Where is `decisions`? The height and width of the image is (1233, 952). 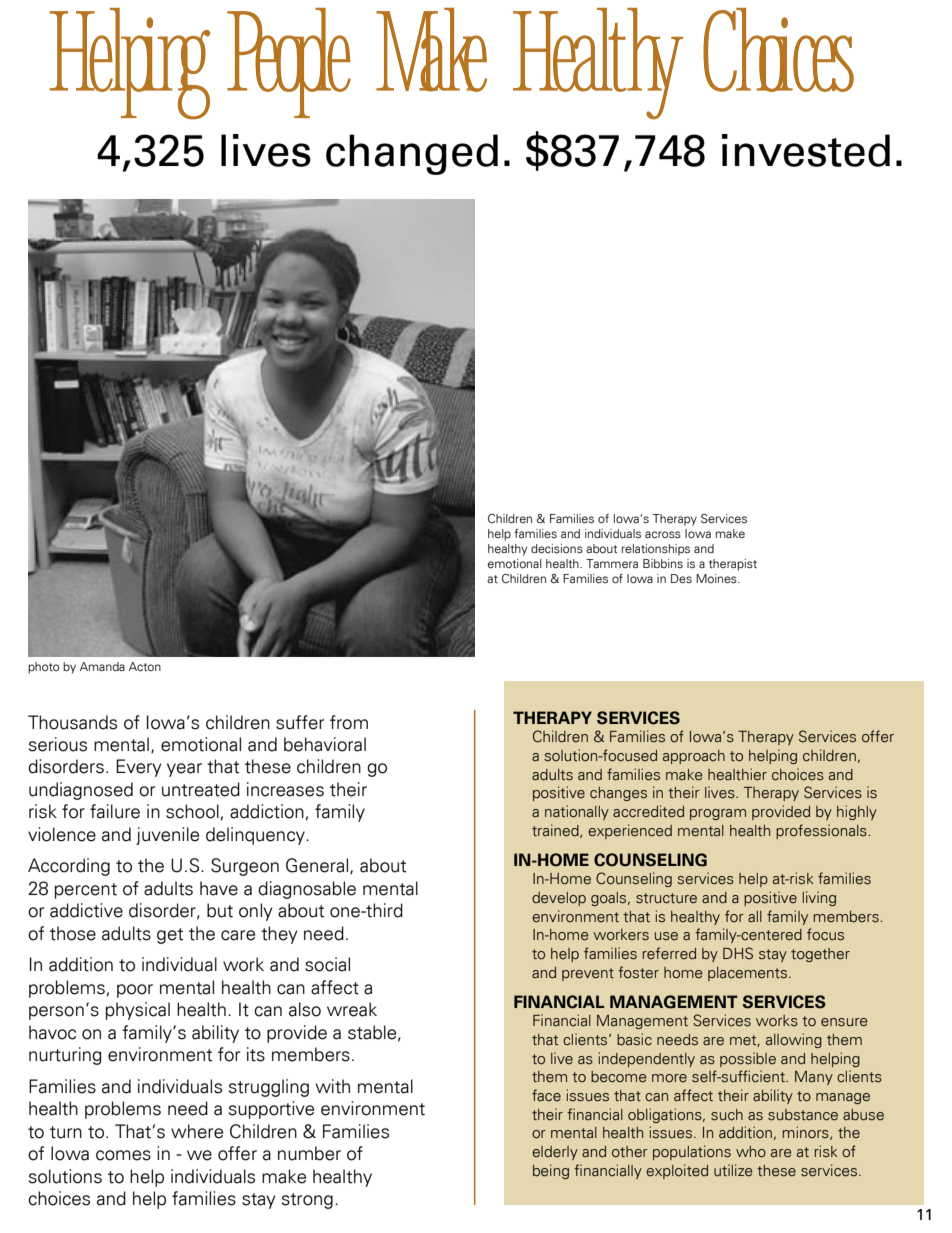
decisions is located at coordinates (557, 548).
